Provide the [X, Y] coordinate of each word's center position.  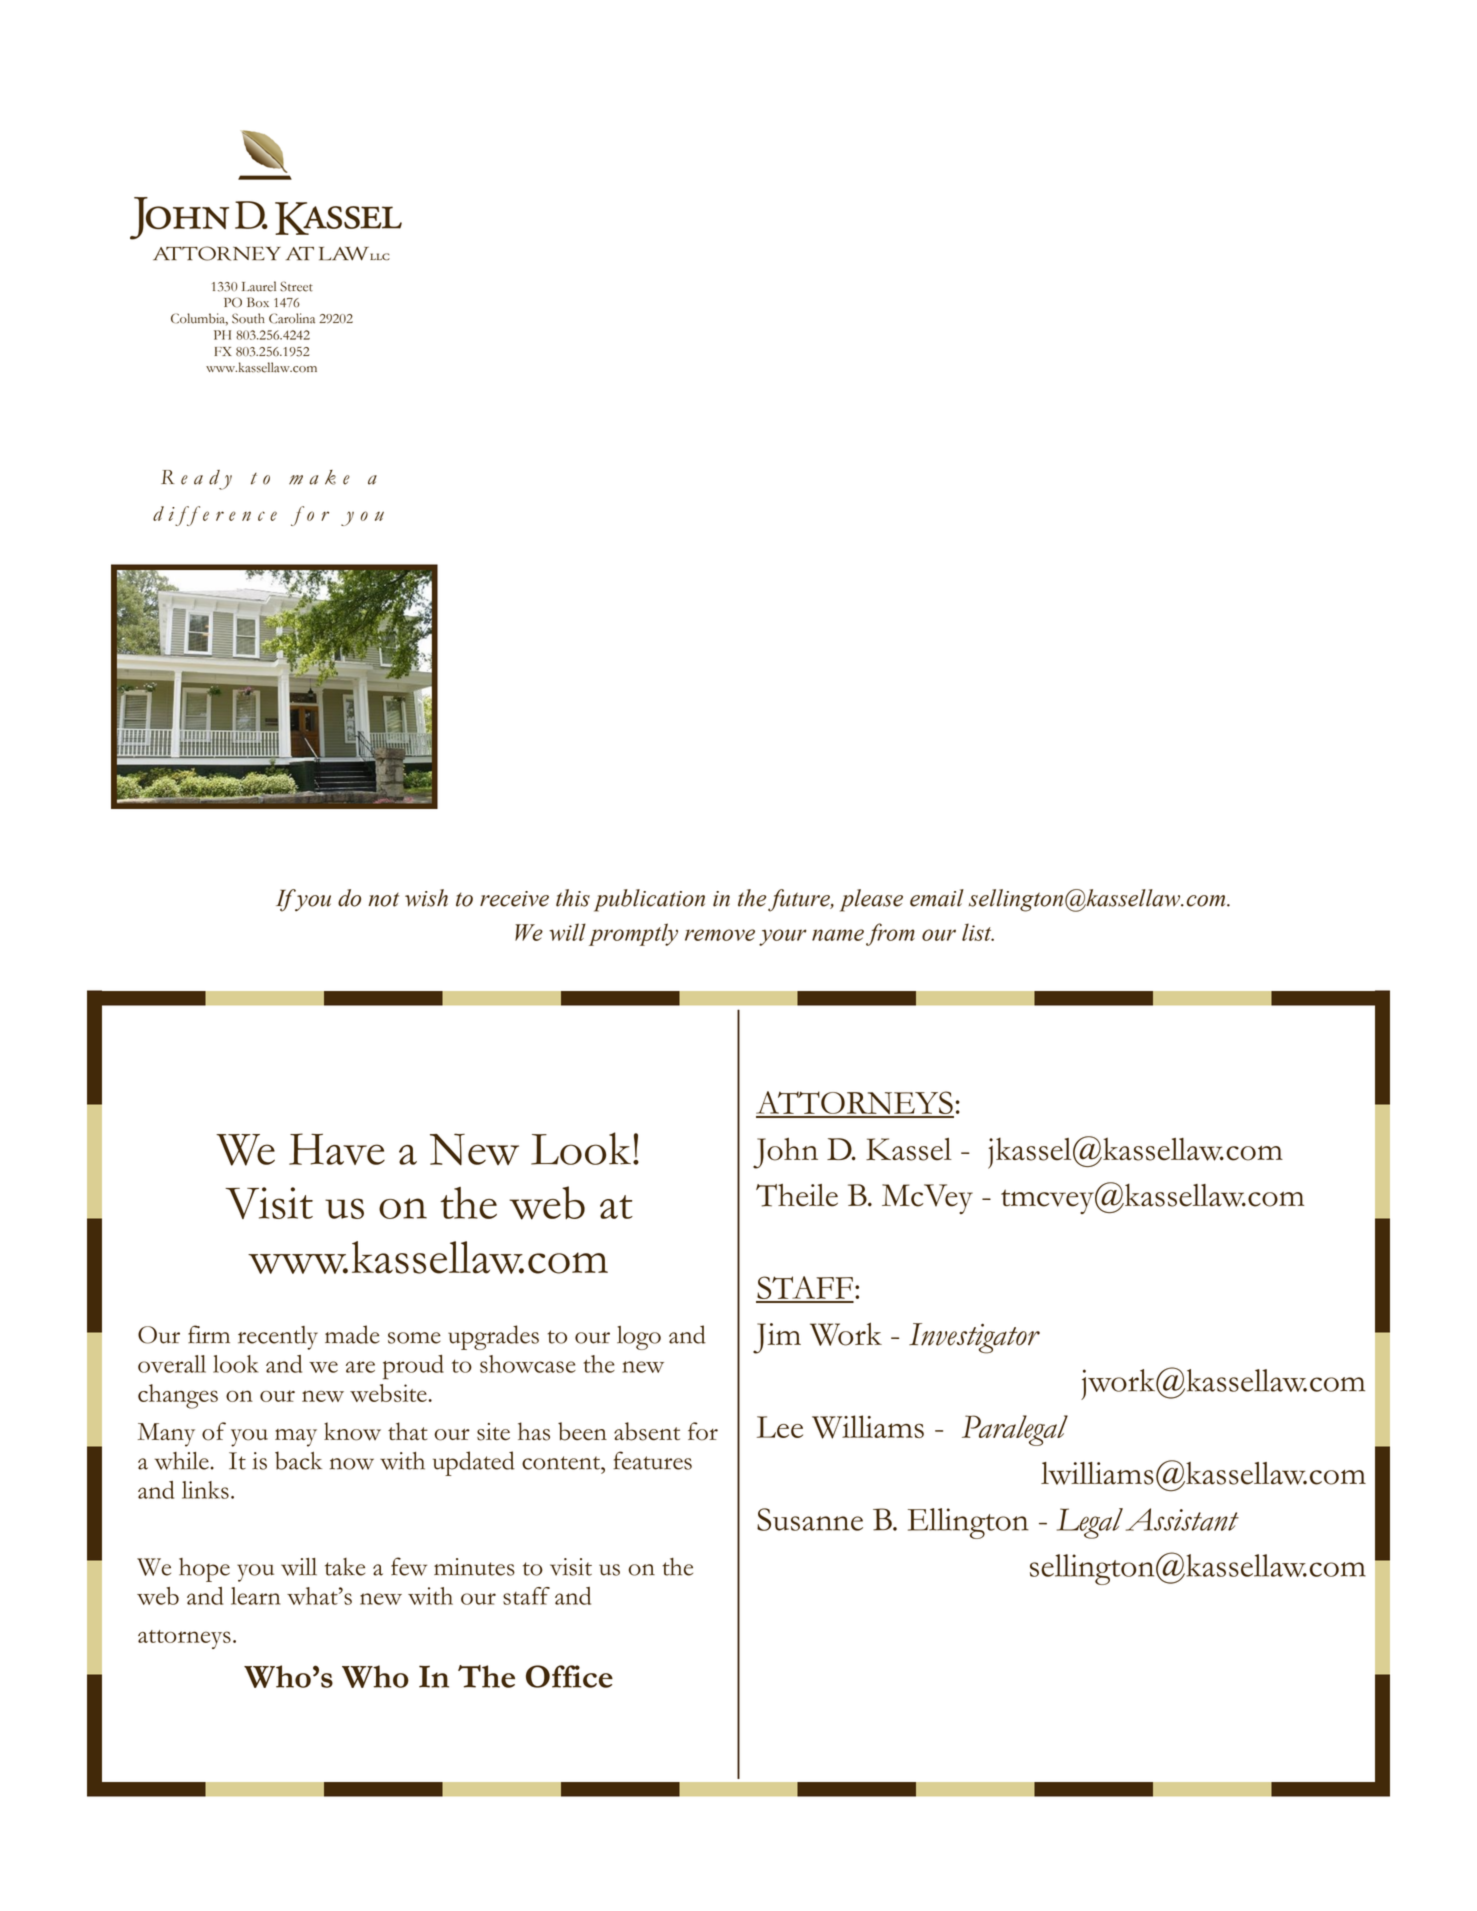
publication [649, 900]
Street [296, 286]
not [383, 900]
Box [258, 302]
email [937, 898]
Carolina [292, 318]
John [785, 1153]
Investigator [974, 1338]
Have [337, 1149]
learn [256, 1596]
